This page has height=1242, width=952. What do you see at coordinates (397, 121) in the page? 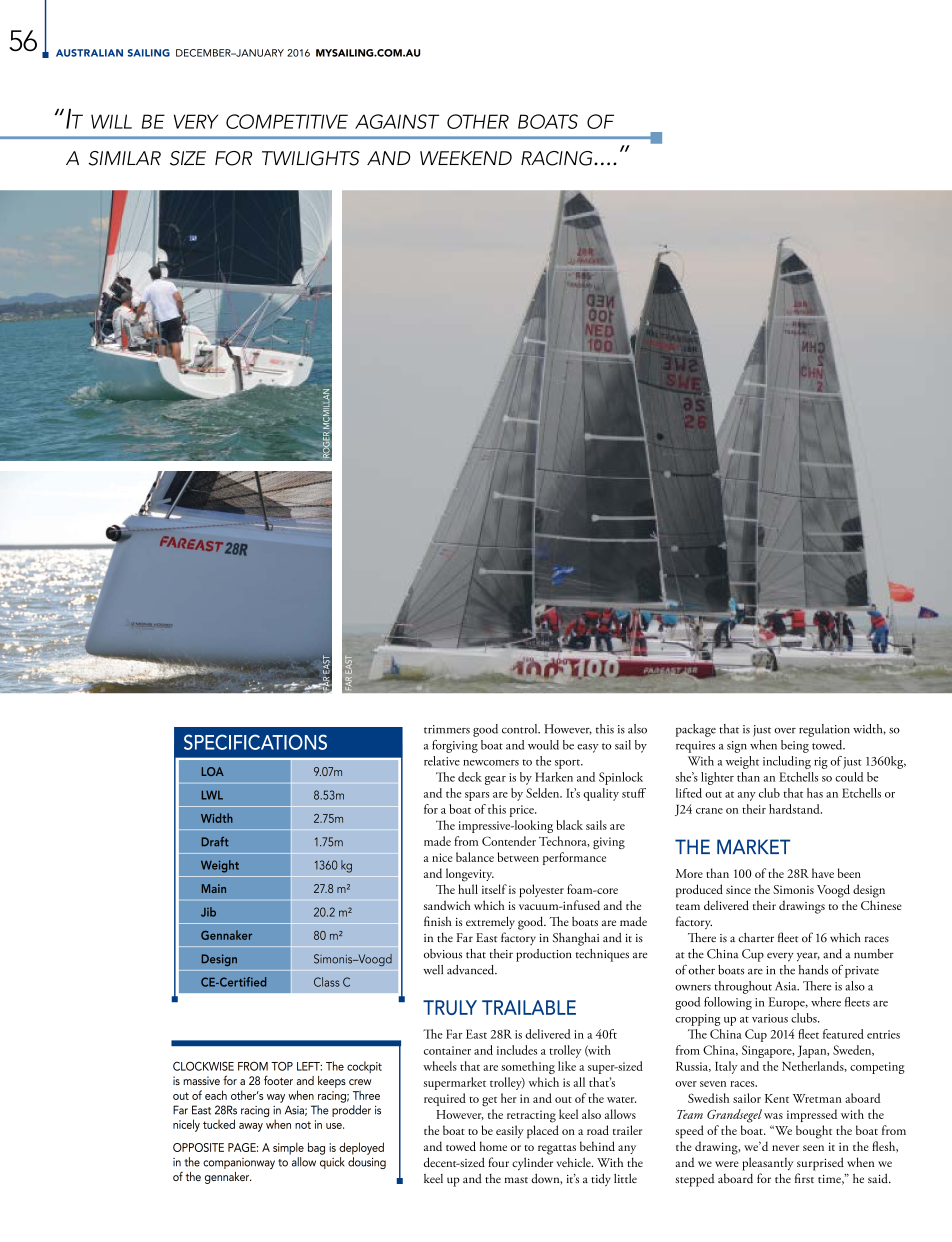
I see `against` at bounding box center [397, 121].
